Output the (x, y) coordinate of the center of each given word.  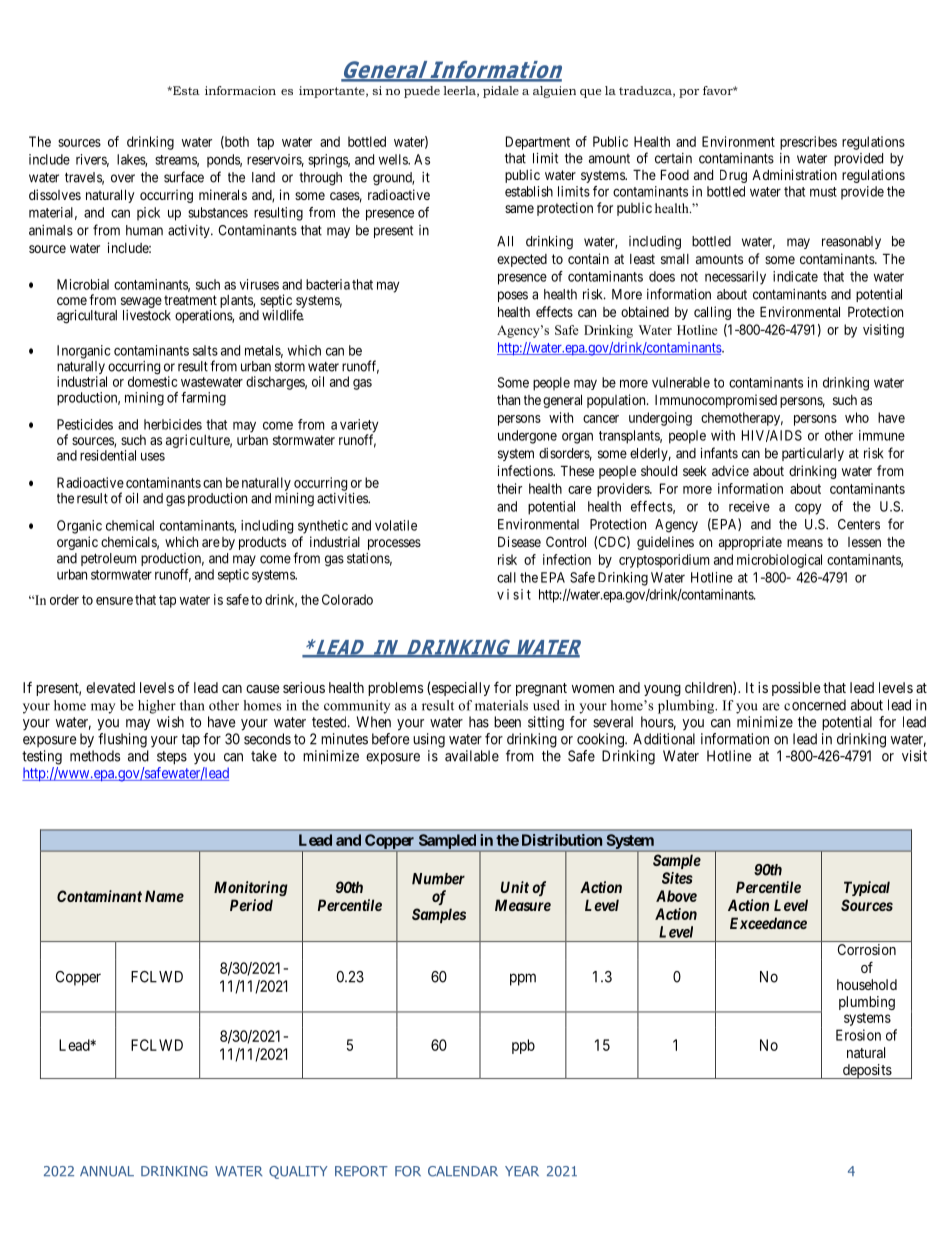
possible (796, 689)
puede (422, 92)
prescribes (808, 143)
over (123, 178)
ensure (114, 601)
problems (395, 689)
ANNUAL (107, 1171)
